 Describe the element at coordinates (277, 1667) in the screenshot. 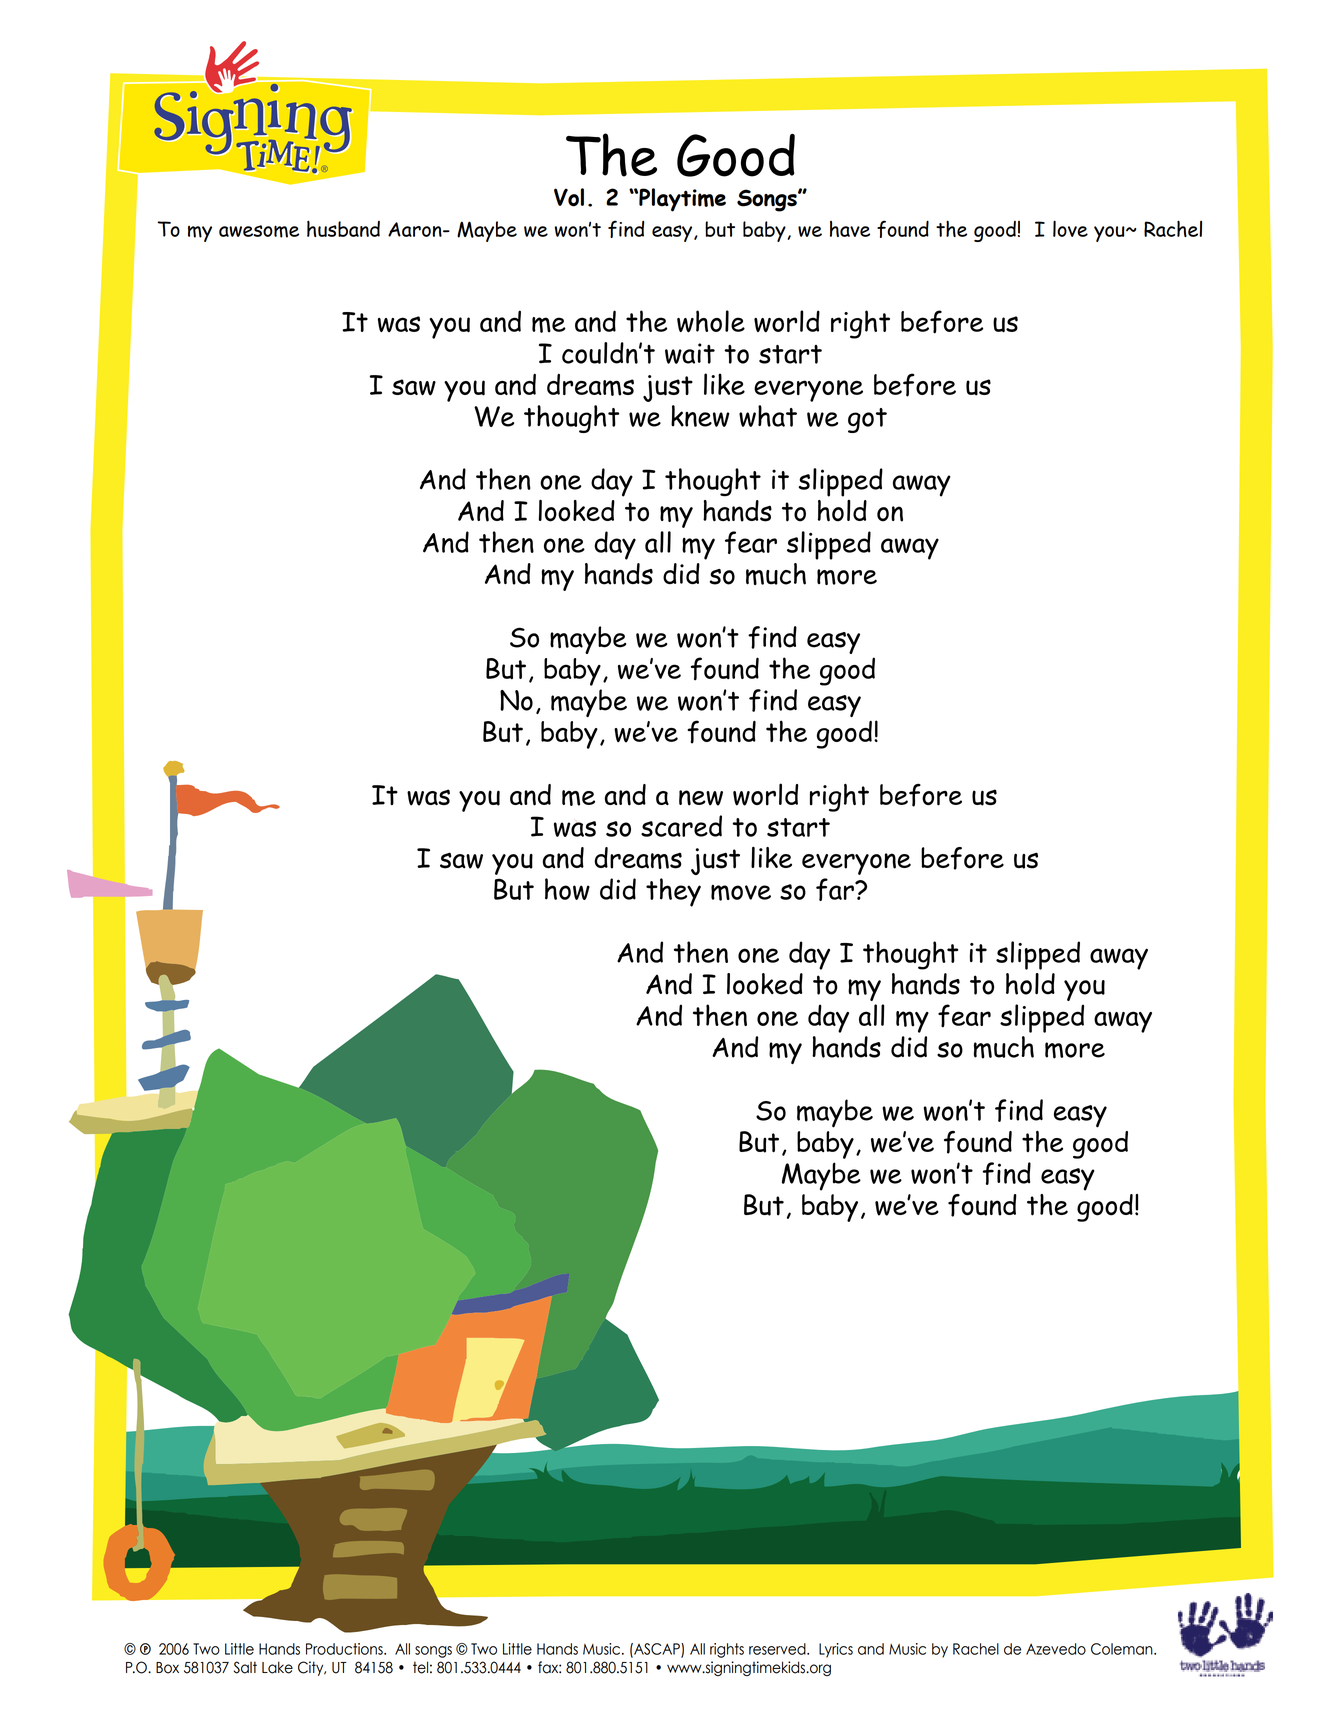

I see `Lake` at that location.
